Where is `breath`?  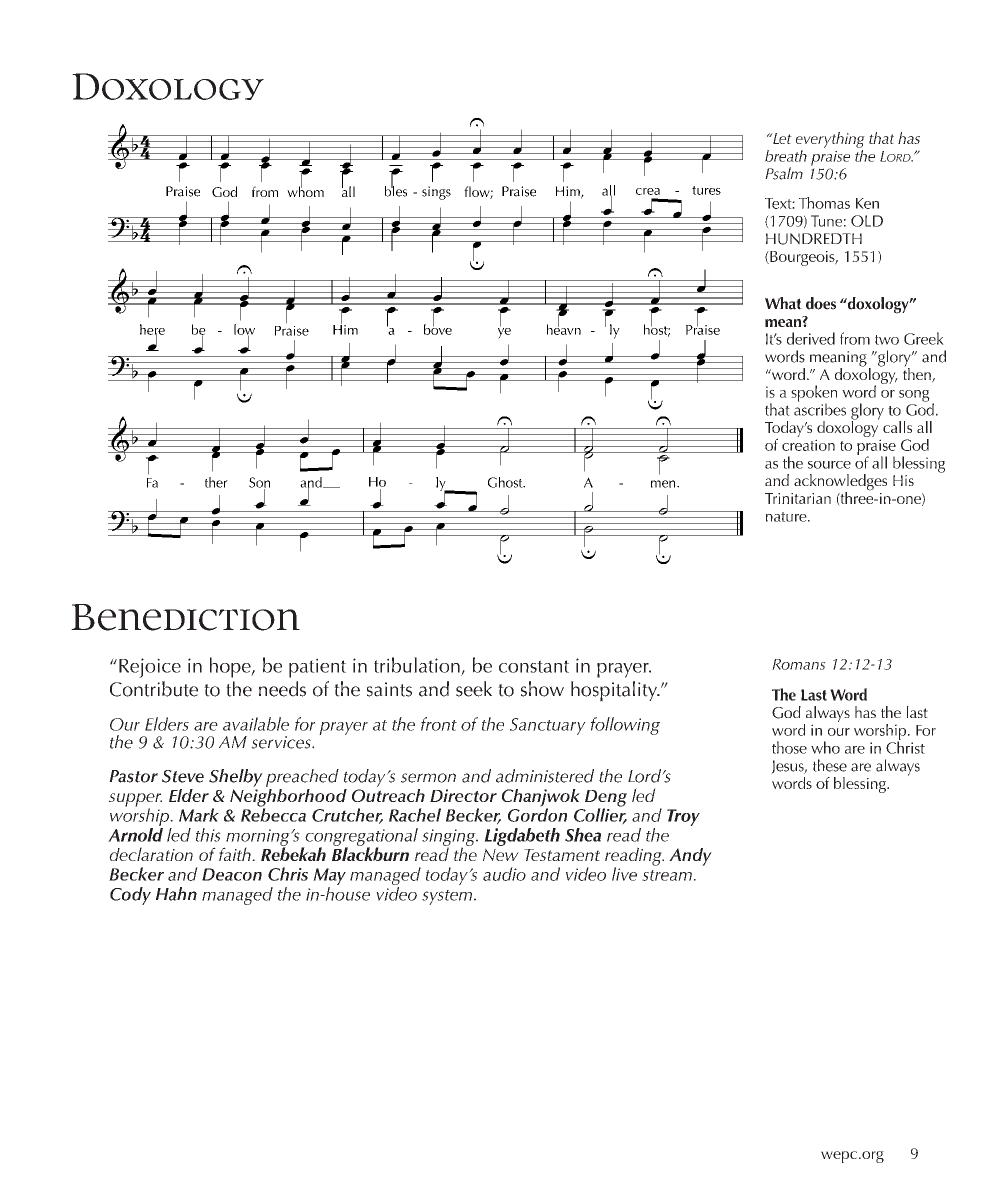 breath is located at coordinates (786, 156).
